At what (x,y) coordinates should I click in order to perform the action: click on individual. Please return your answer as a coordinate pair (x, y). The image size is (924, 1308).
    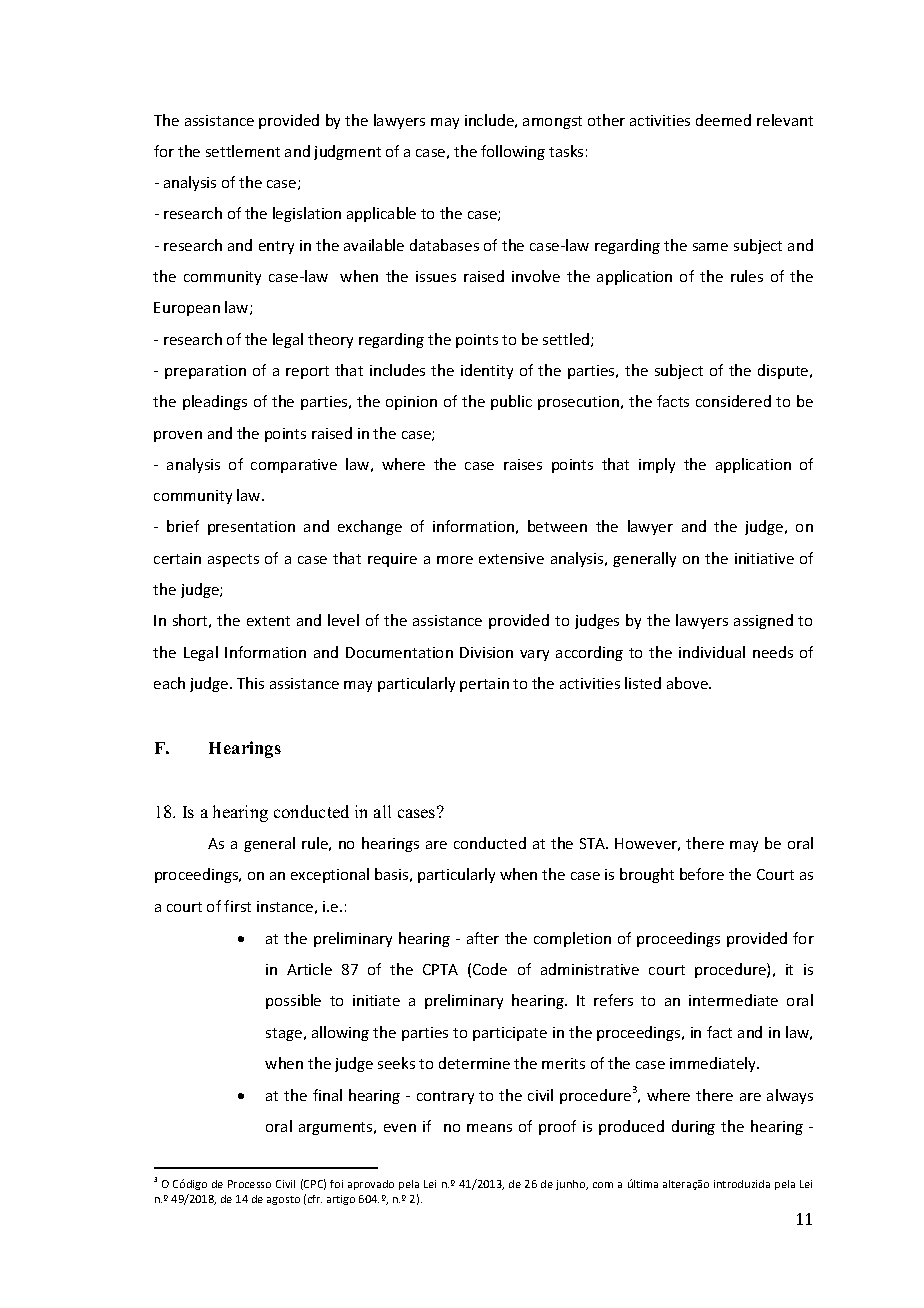
    Looking at the image, I should click on (712, 652).
